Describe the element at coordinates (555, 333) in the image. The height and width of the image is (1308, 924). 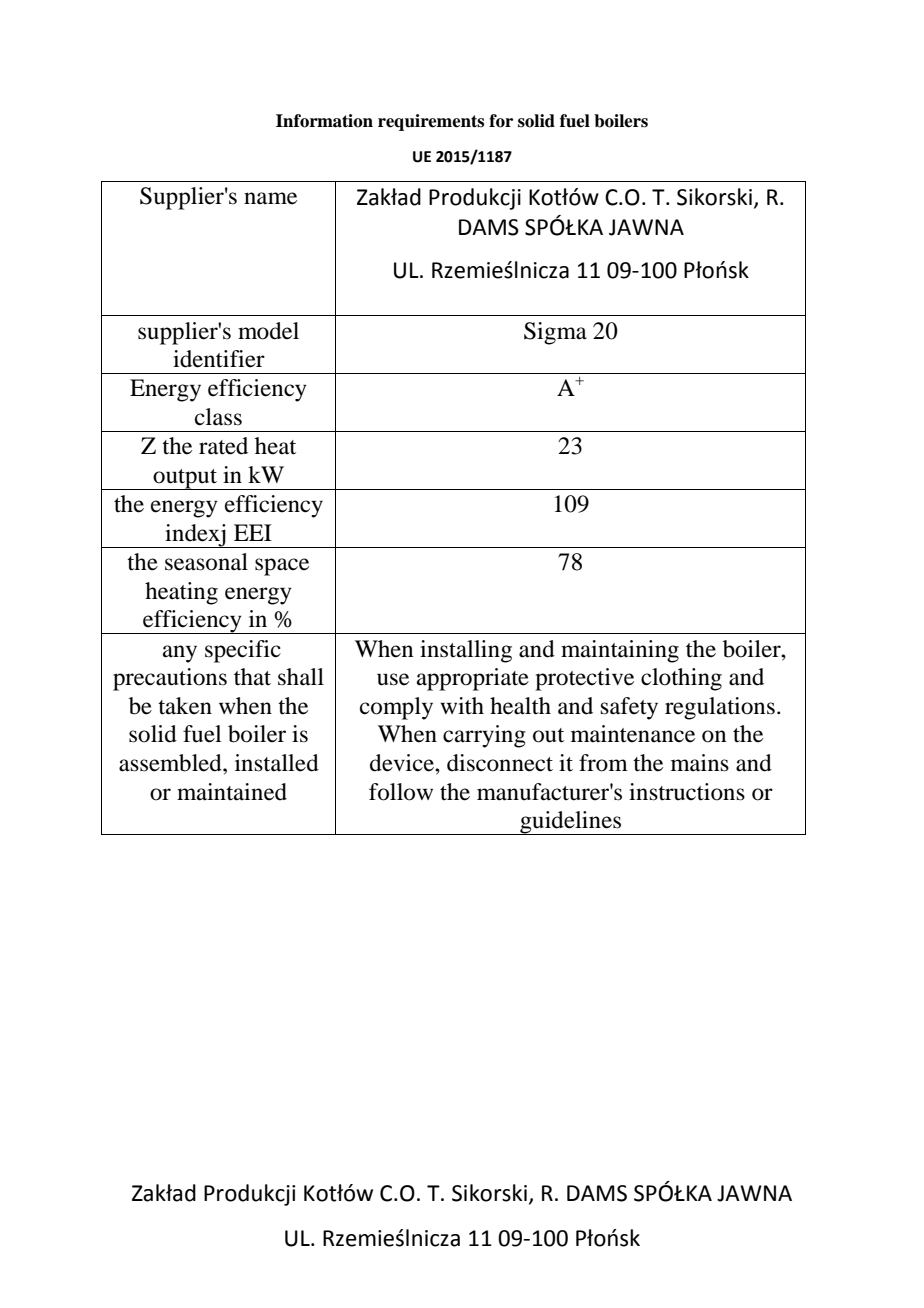
I see `Sigma` at that location.
